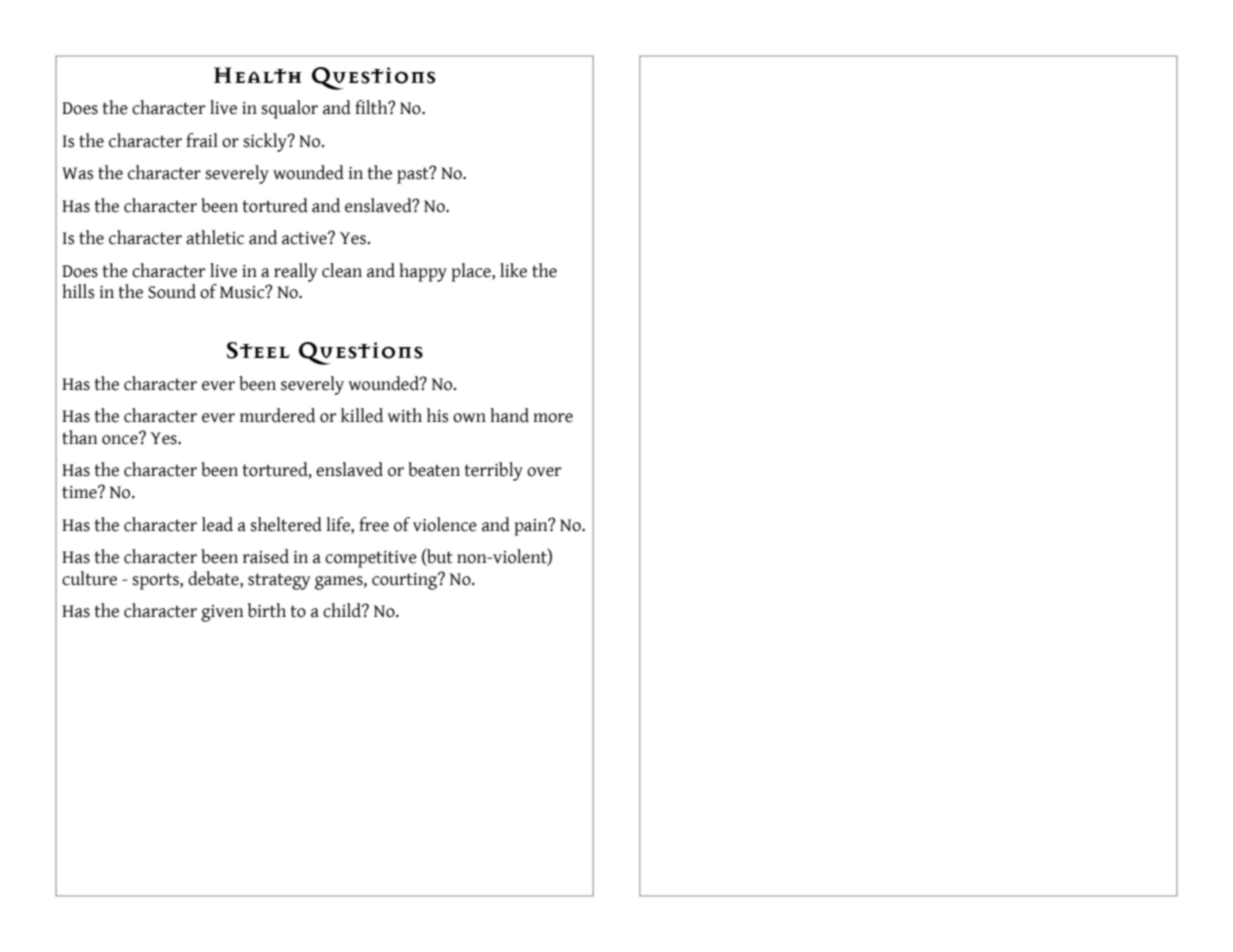 The height and width of the screenshot is (952, 1233). I want to click on frail, so click(202, 140).
